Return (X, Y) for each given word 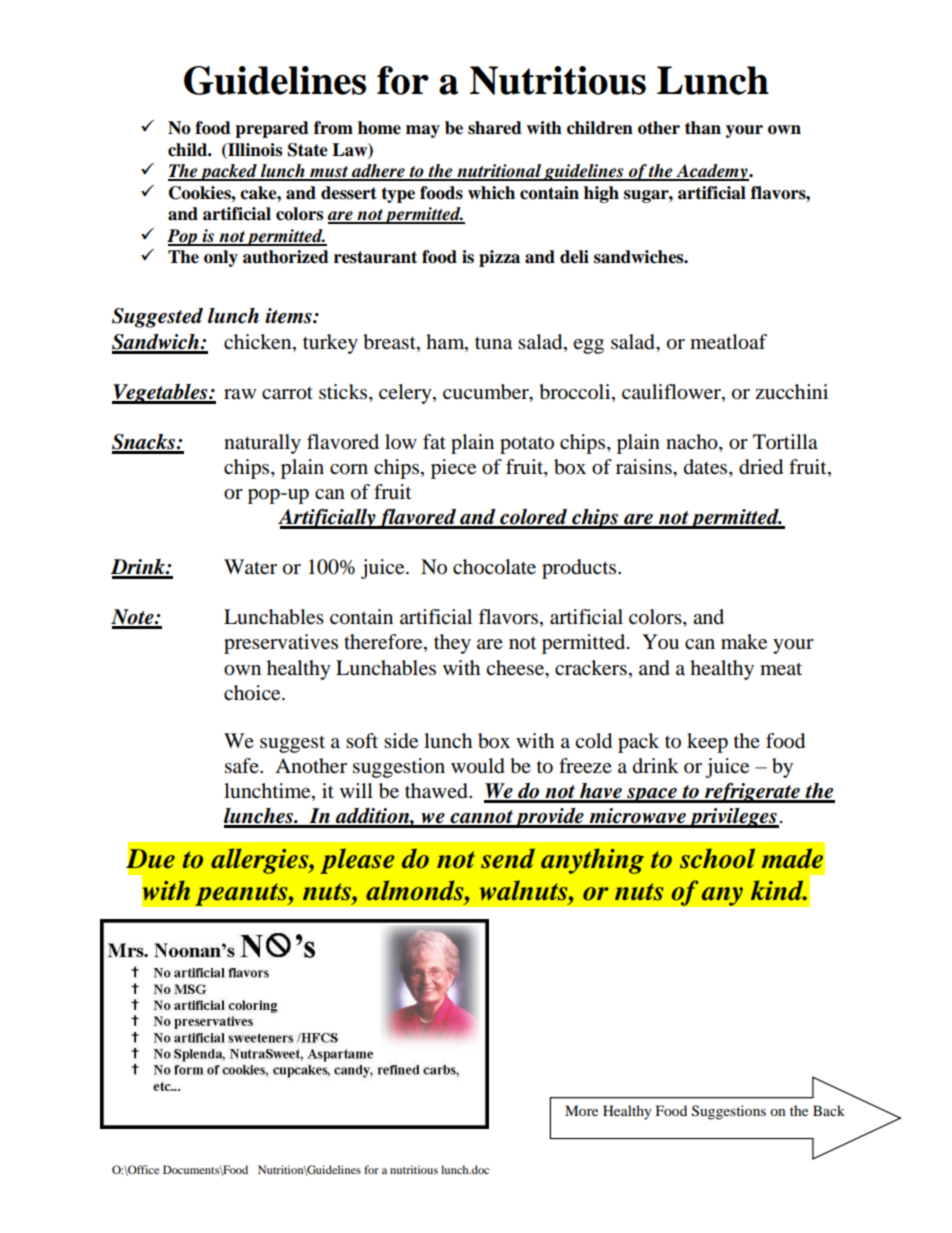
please (357, 861)
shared (495, 128)
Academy (712, 172)
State (308, 150)
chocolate (494, 567)
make (744, 642)
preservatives (281, 644)
